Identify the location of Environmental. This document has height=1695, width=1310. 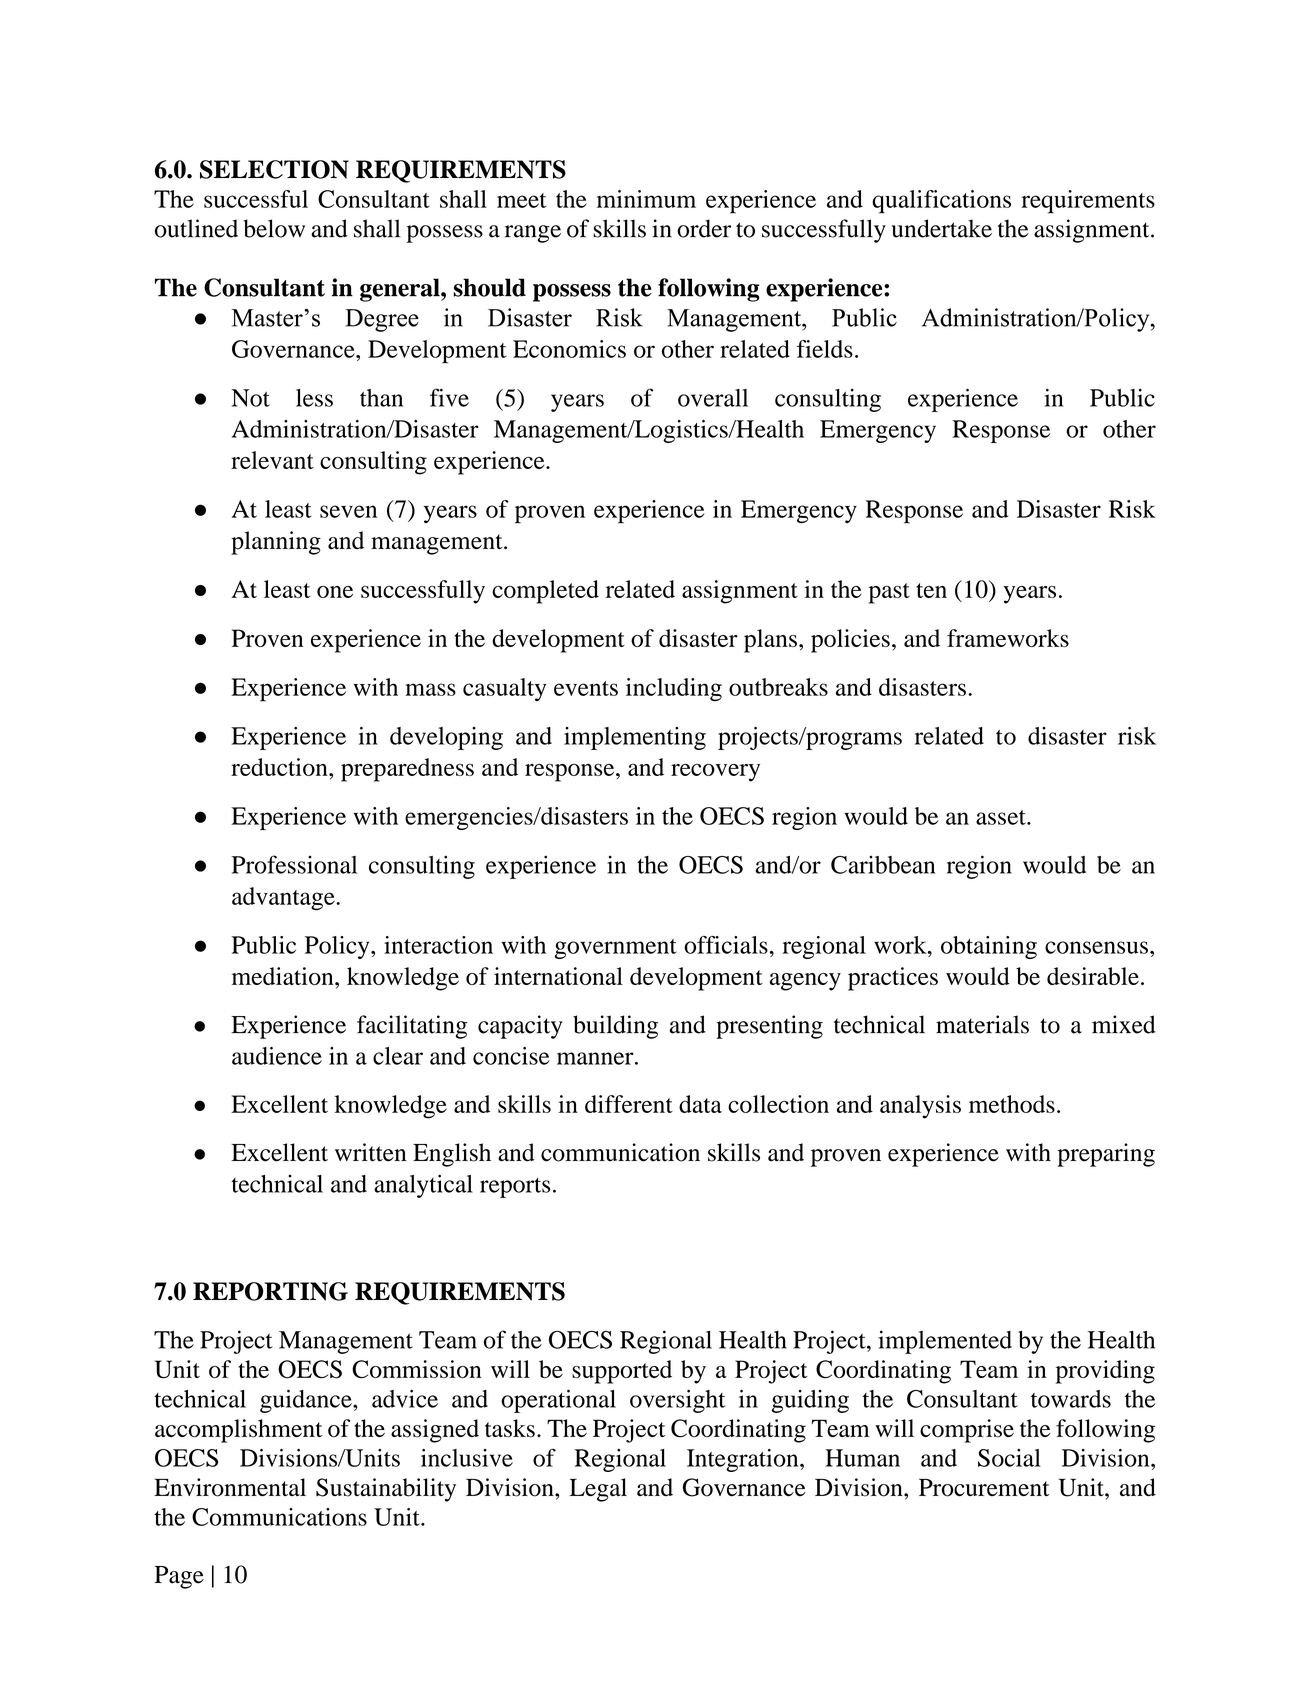
(230, 1487).
